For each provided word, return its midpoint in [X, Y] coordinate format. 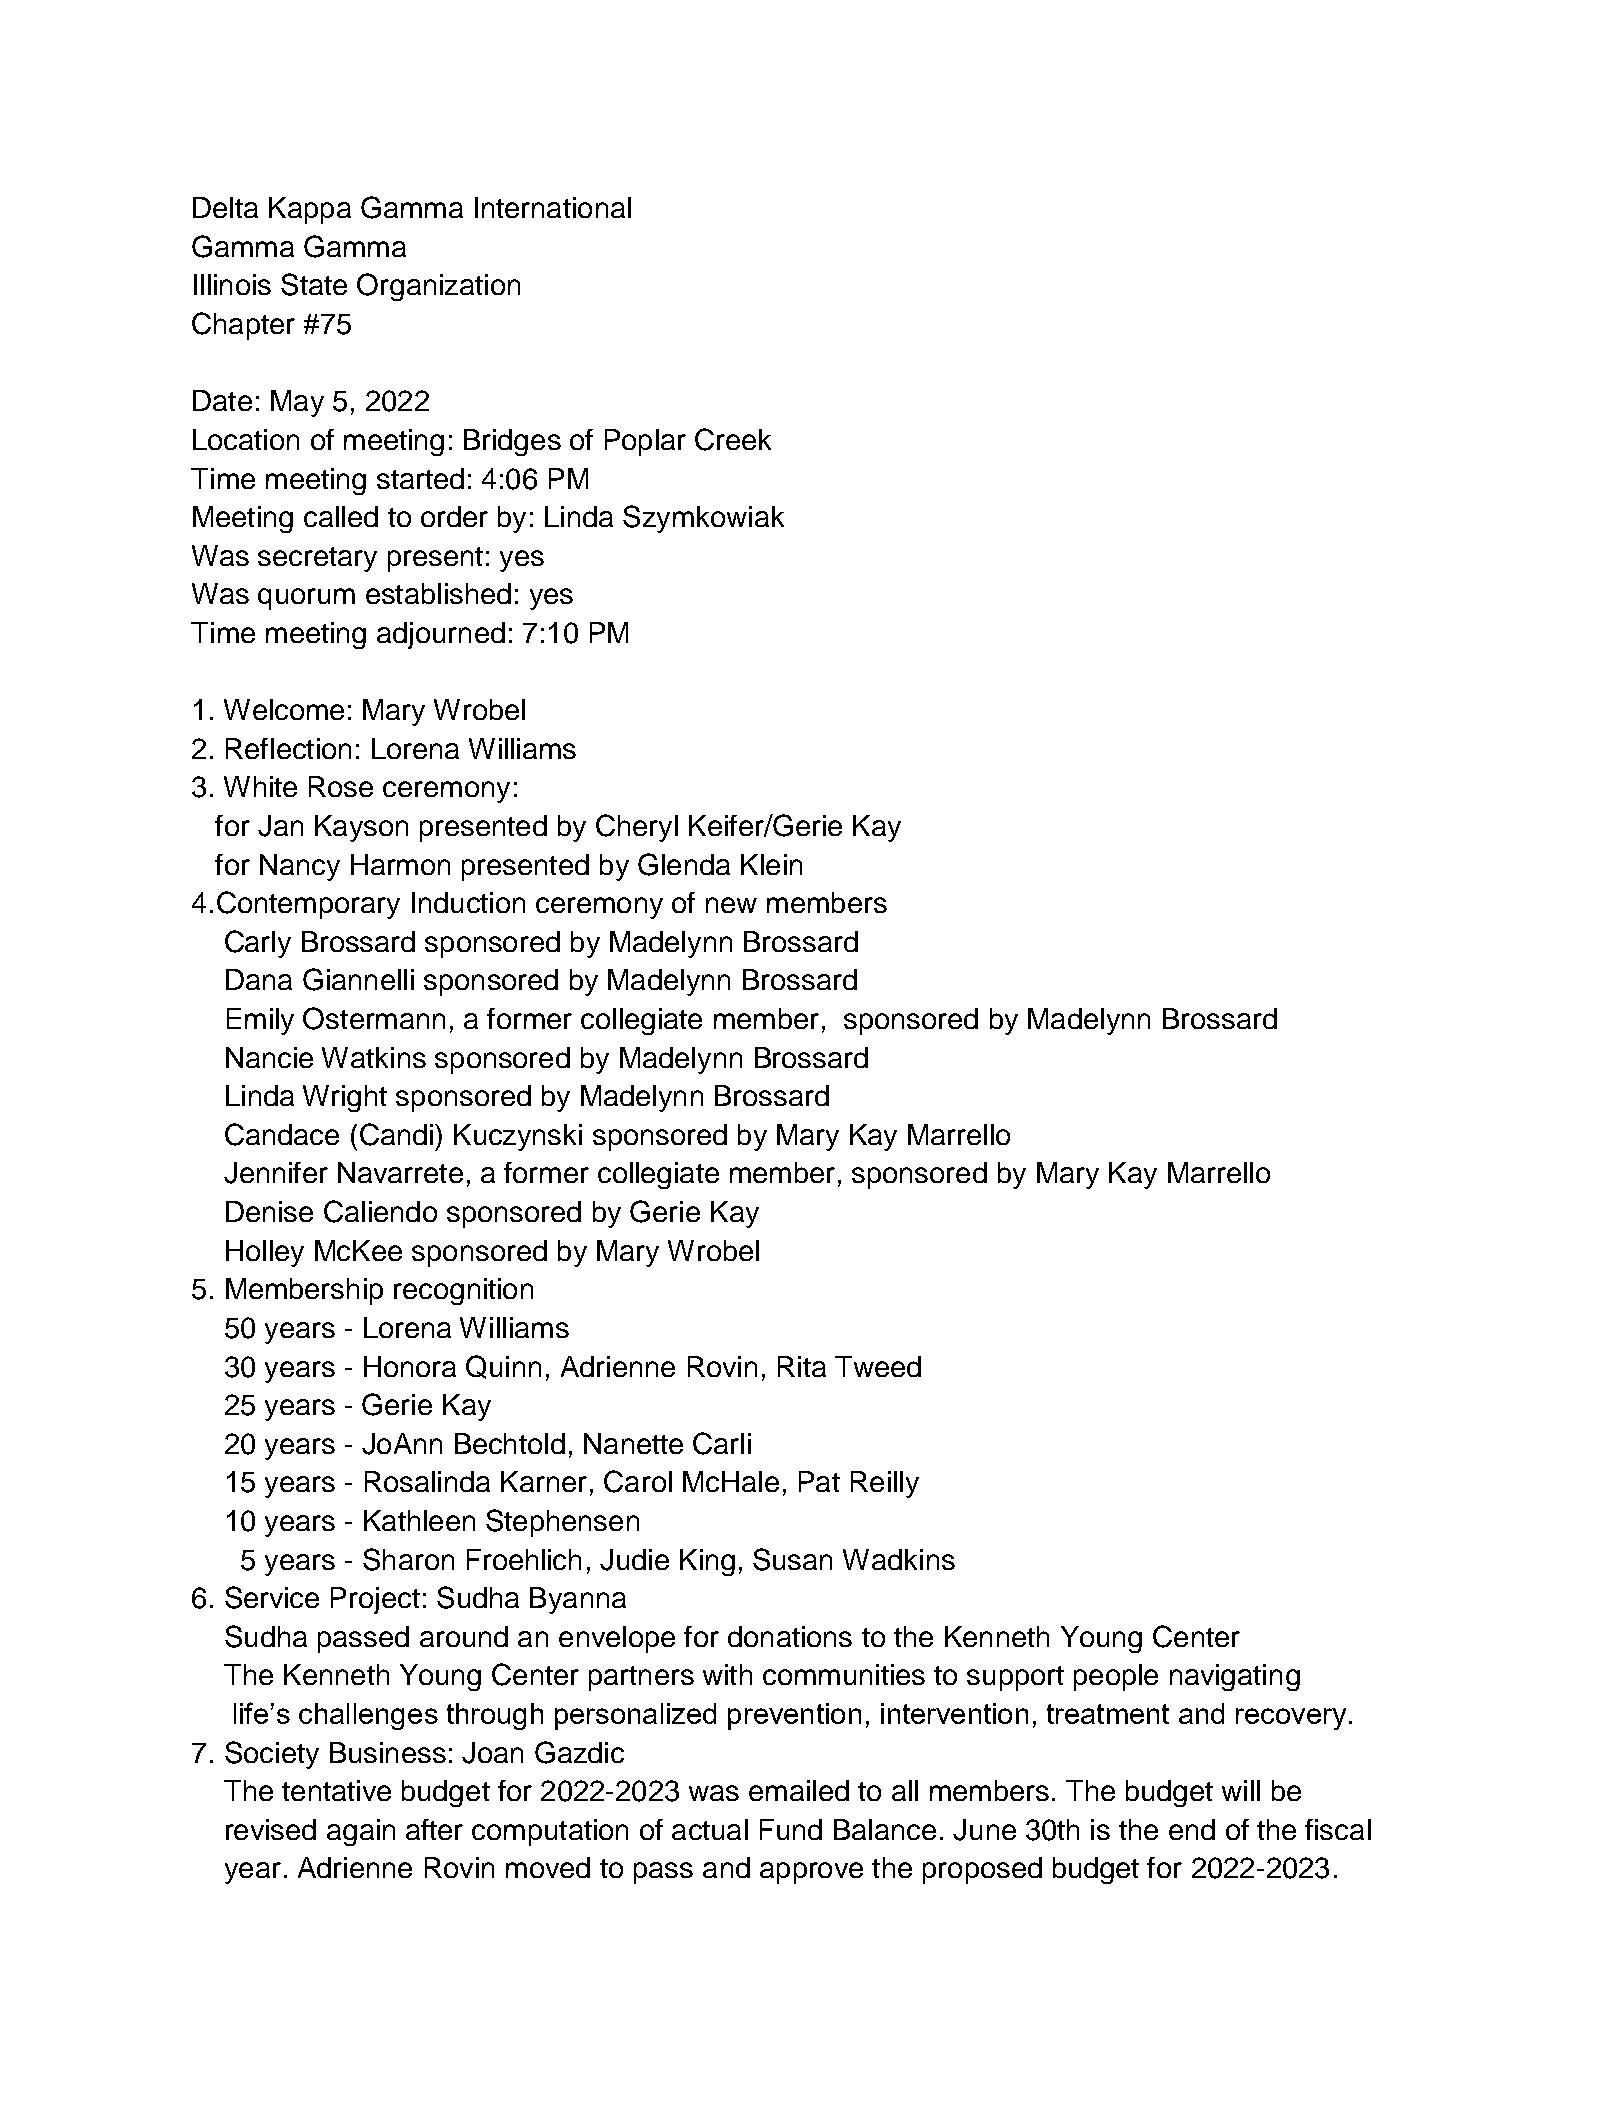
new [731, 905]
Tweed [878, 1366]
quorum [306, 599]
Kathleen [419, 1520]
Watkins [374, 1057]
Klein [771, 864]
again [361, 1832]
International [553, 207]
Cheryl [637, 828]
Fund [791, 1829]
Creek [733, 439]
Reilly [885, 1484]
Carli [722, 1443]
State [314, 284]
